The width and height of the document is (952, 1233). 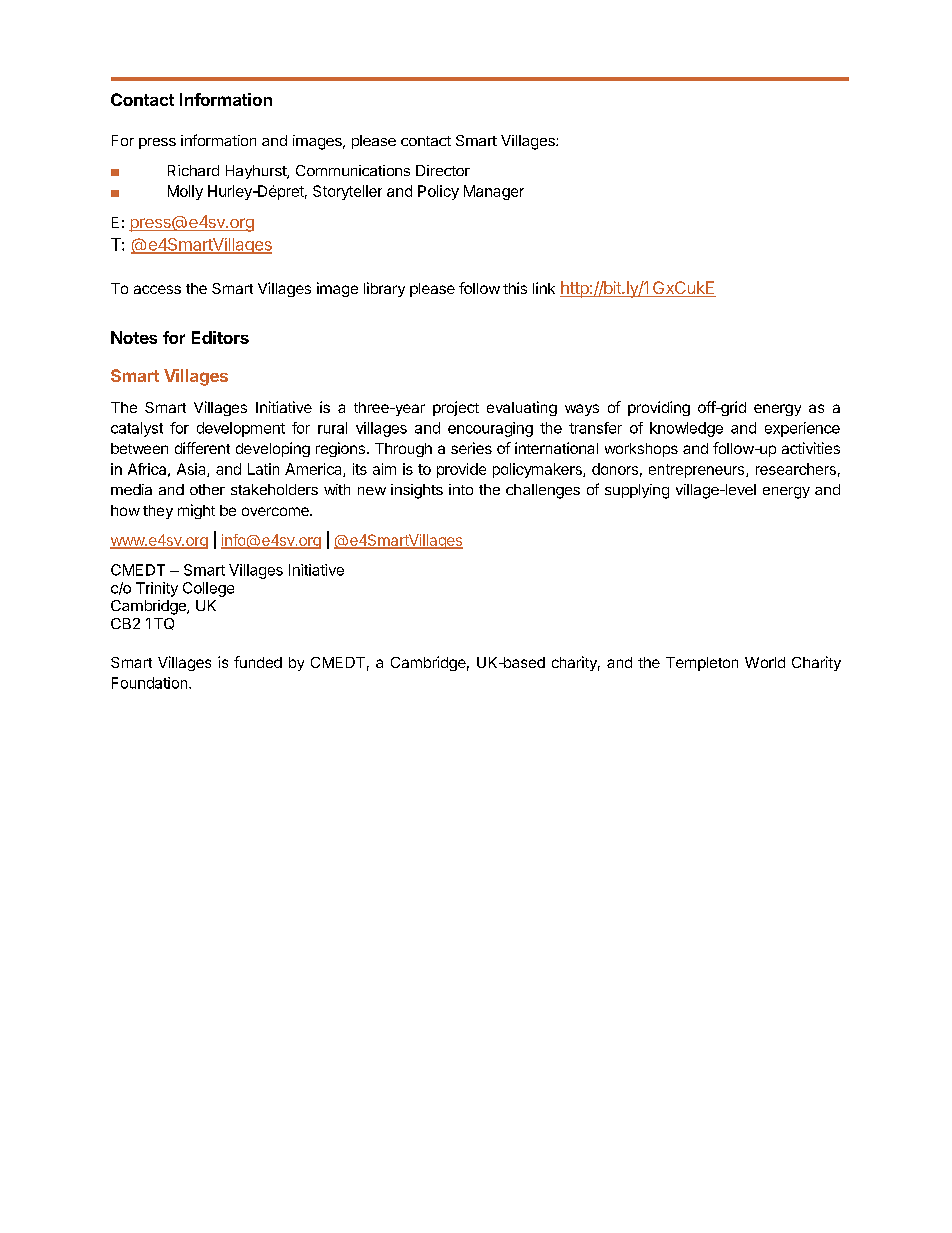 What do you see at coordinates (258, 662) in the document?
I see `funded` at bounding box center [258, 662].
